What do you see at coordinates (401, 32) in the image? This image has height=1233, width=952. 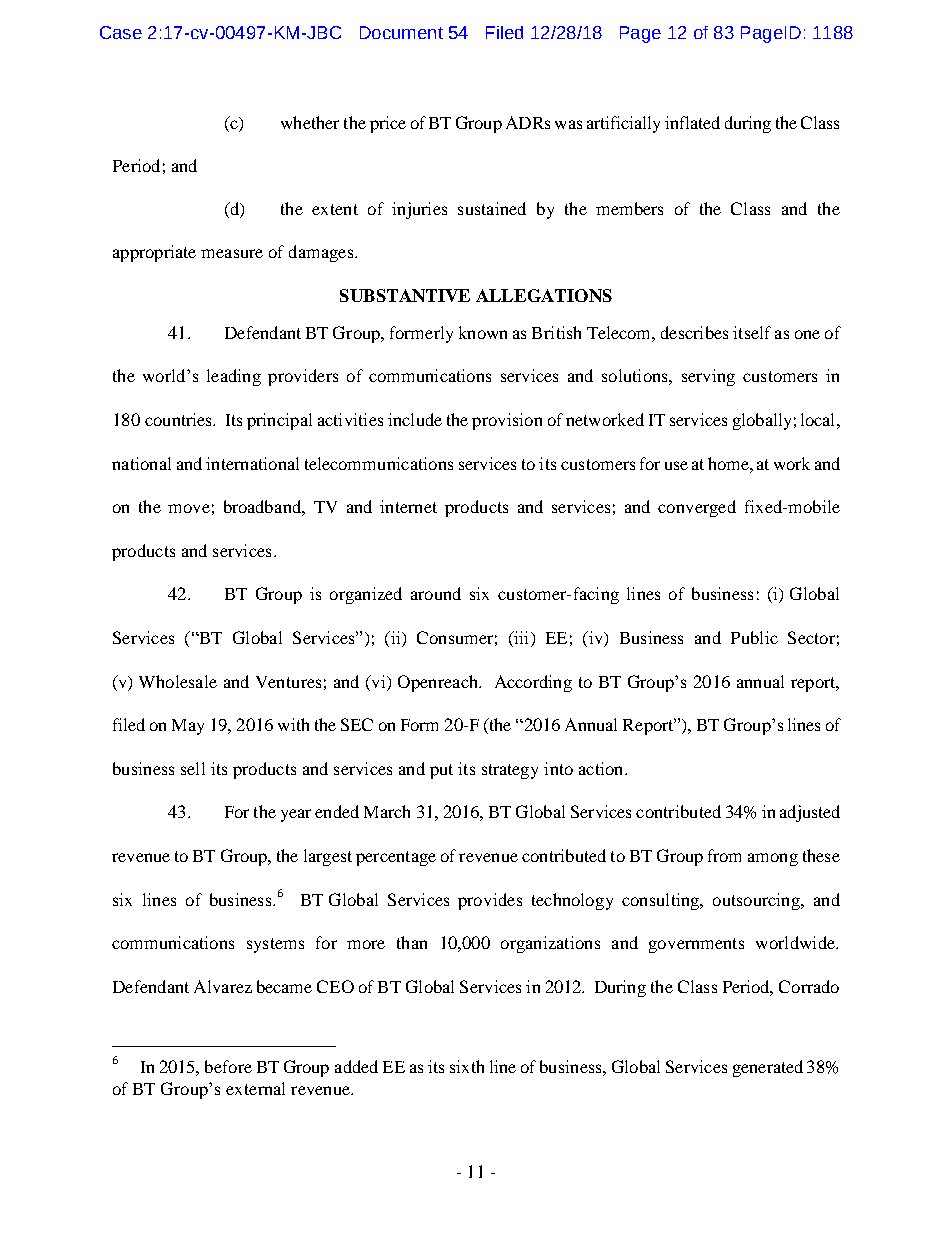 I see `Document` at bounding box center [401, 32].
